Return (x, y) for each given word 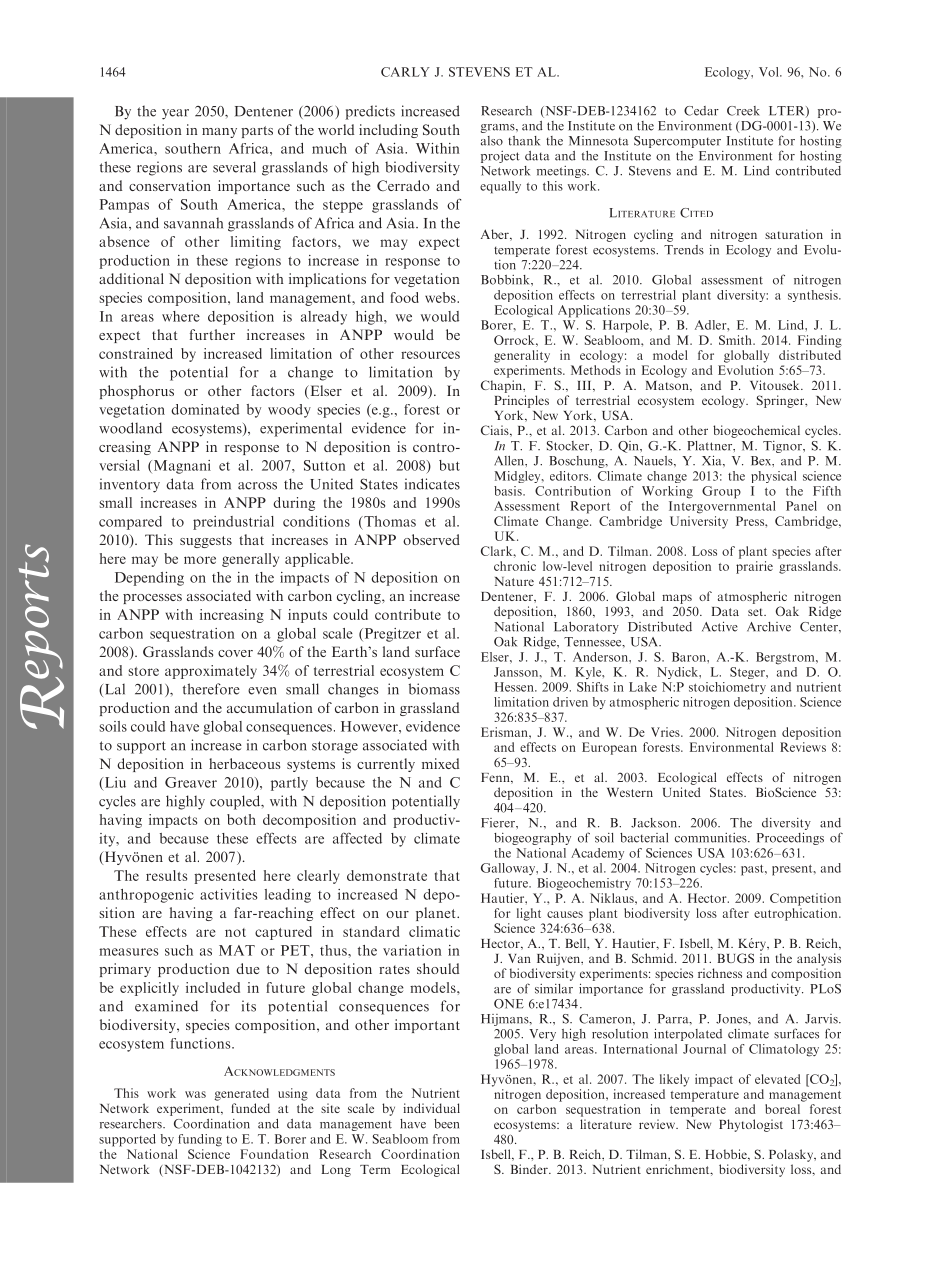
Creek (743, 111)
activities (229, 894)
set (757, 612)
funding (200, 1140)
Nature (514, 581)
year (175, 114)
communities (712, 838)
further (212, 334)
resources (430, 355)
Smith (736, 340)
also (492, 141)
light (529, 914)
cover (235, 653)
